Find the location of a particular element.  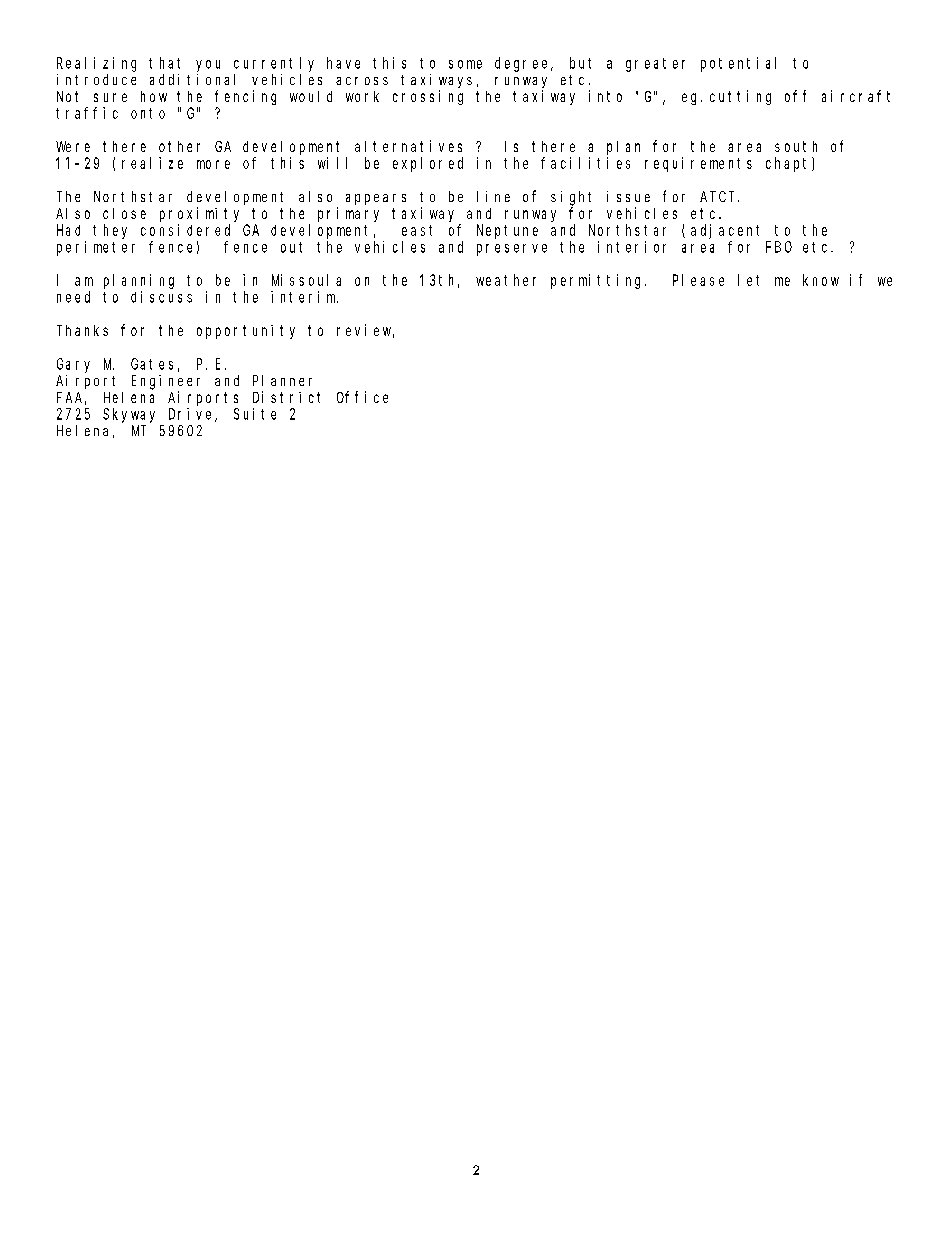

Drive is located at coordinates (192, 415).
